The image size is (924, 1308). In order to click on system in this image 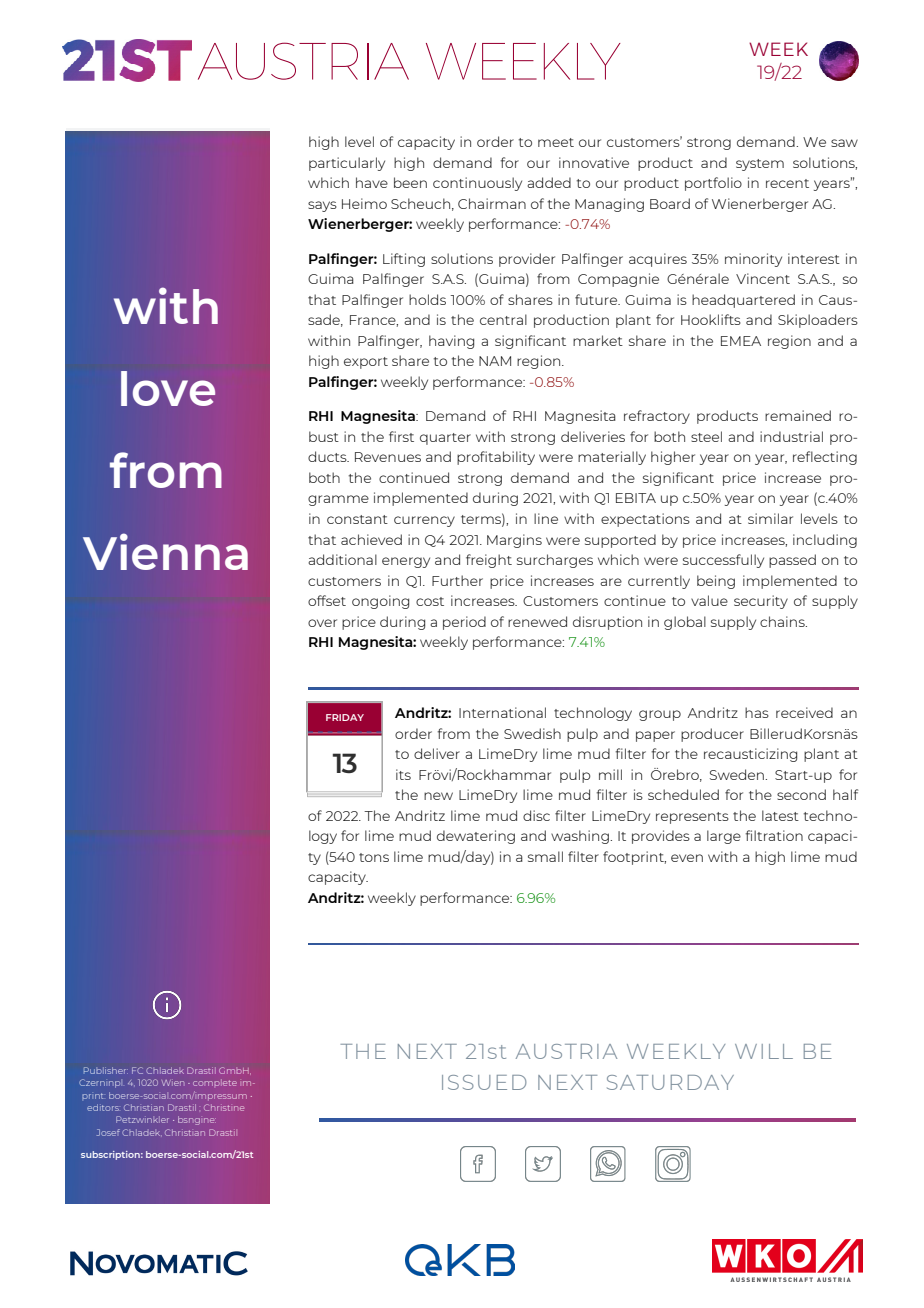, I will do `click(760, 165)`.
